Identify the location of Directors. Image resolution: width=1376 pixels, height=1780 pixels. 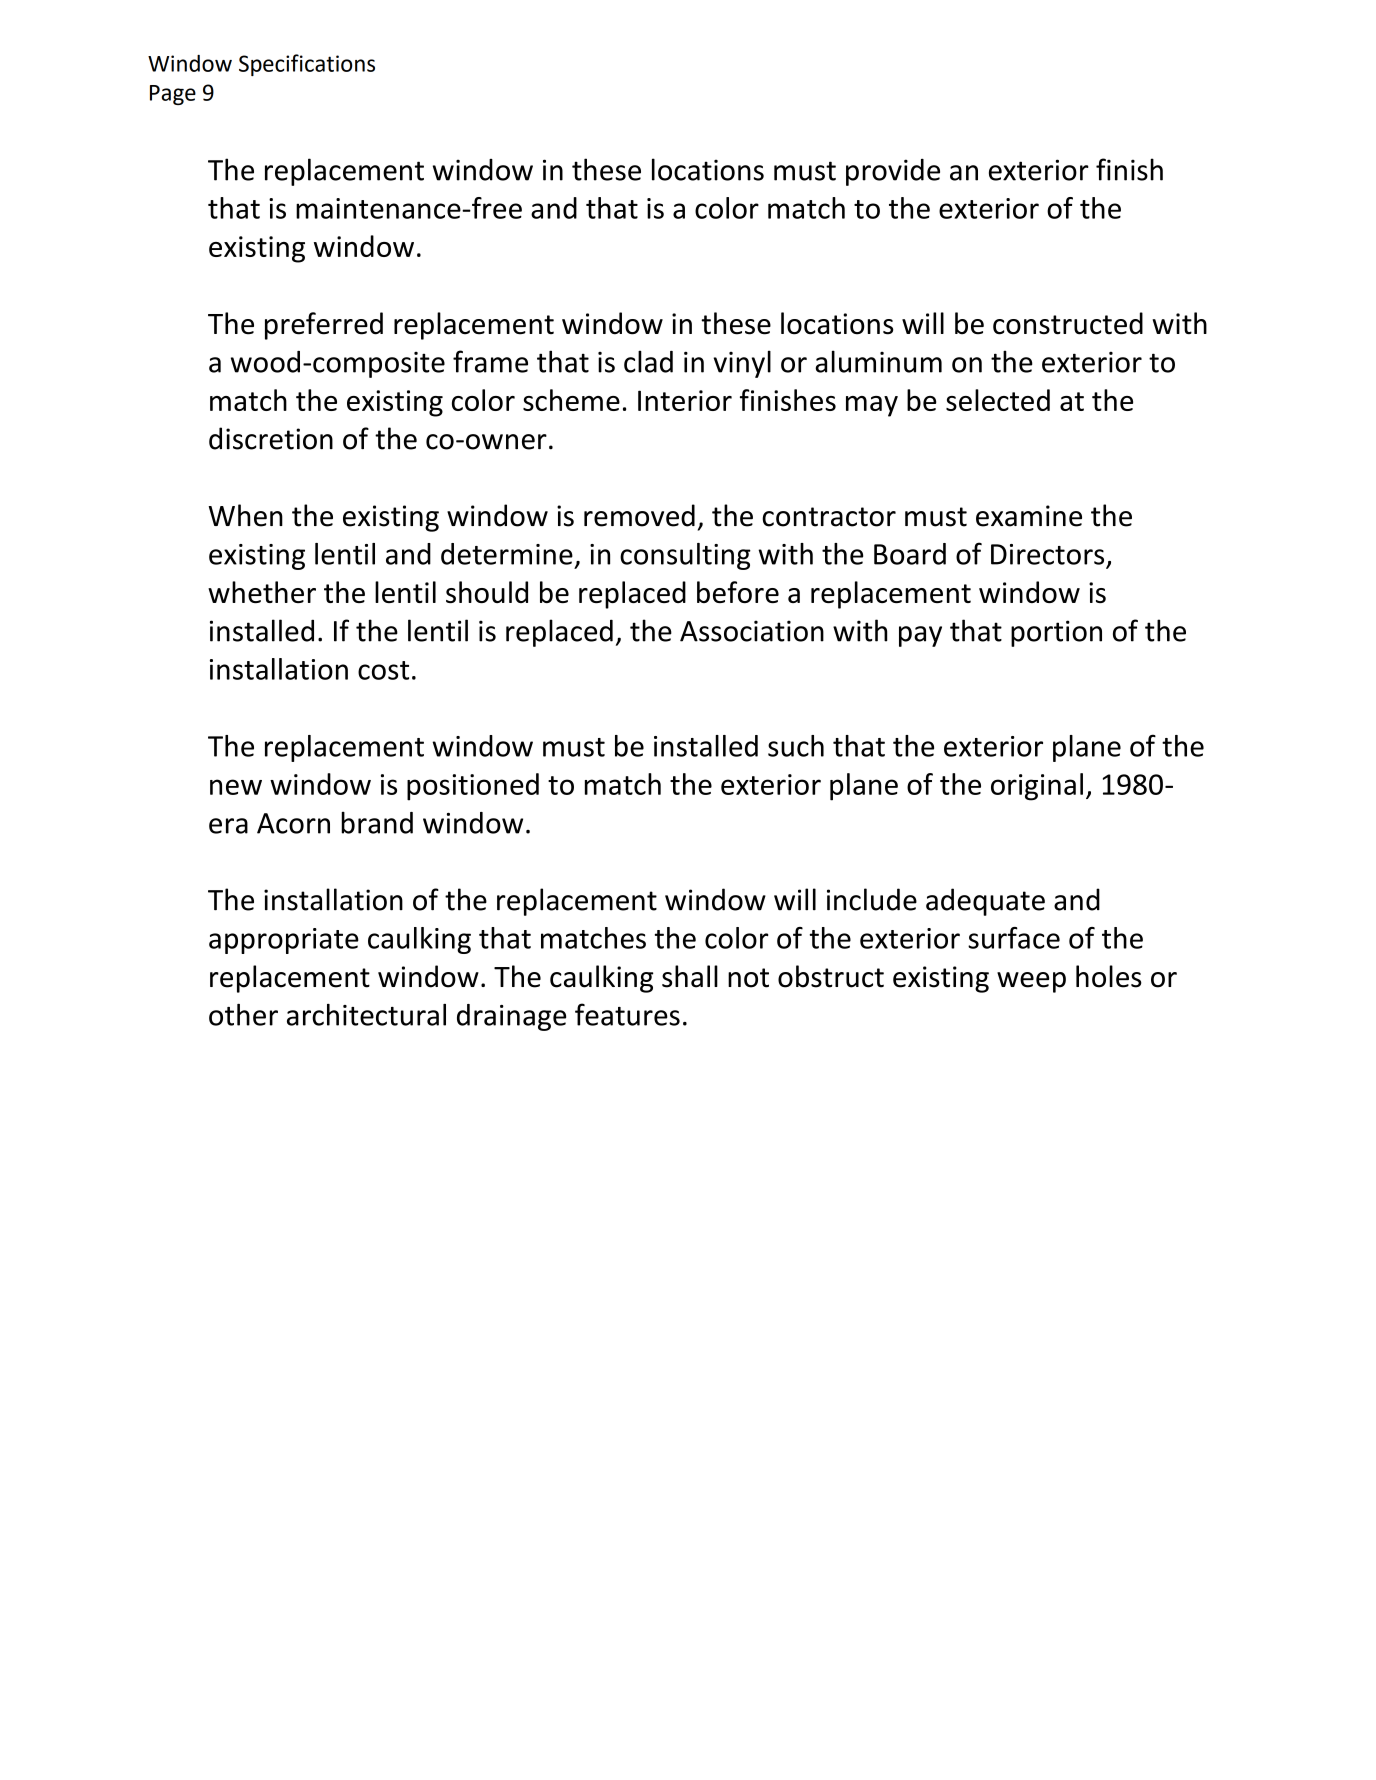
(1047, 554).
